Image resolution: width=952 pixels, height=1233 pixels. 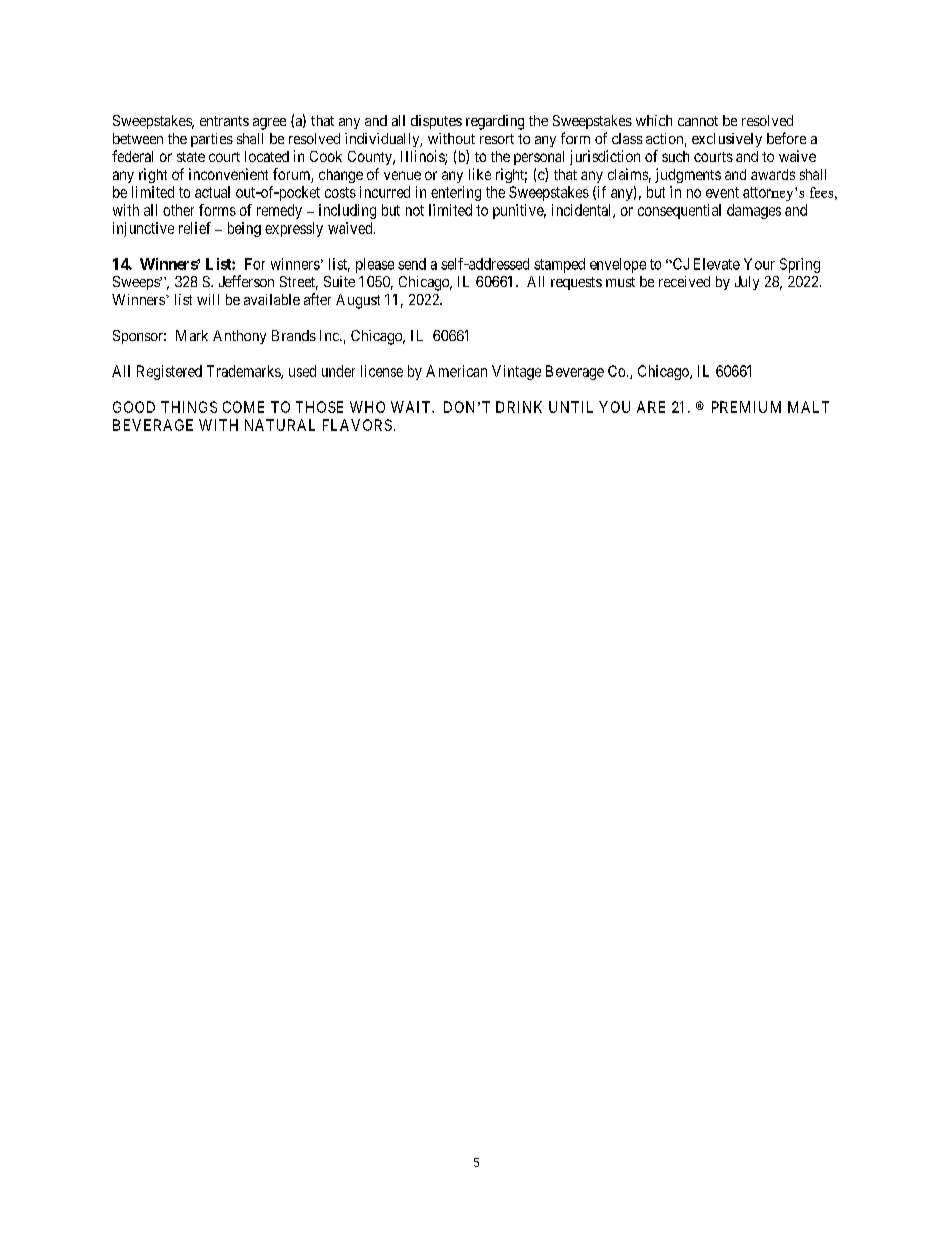 I want to click on regarding, so click(x=495, y=122).
